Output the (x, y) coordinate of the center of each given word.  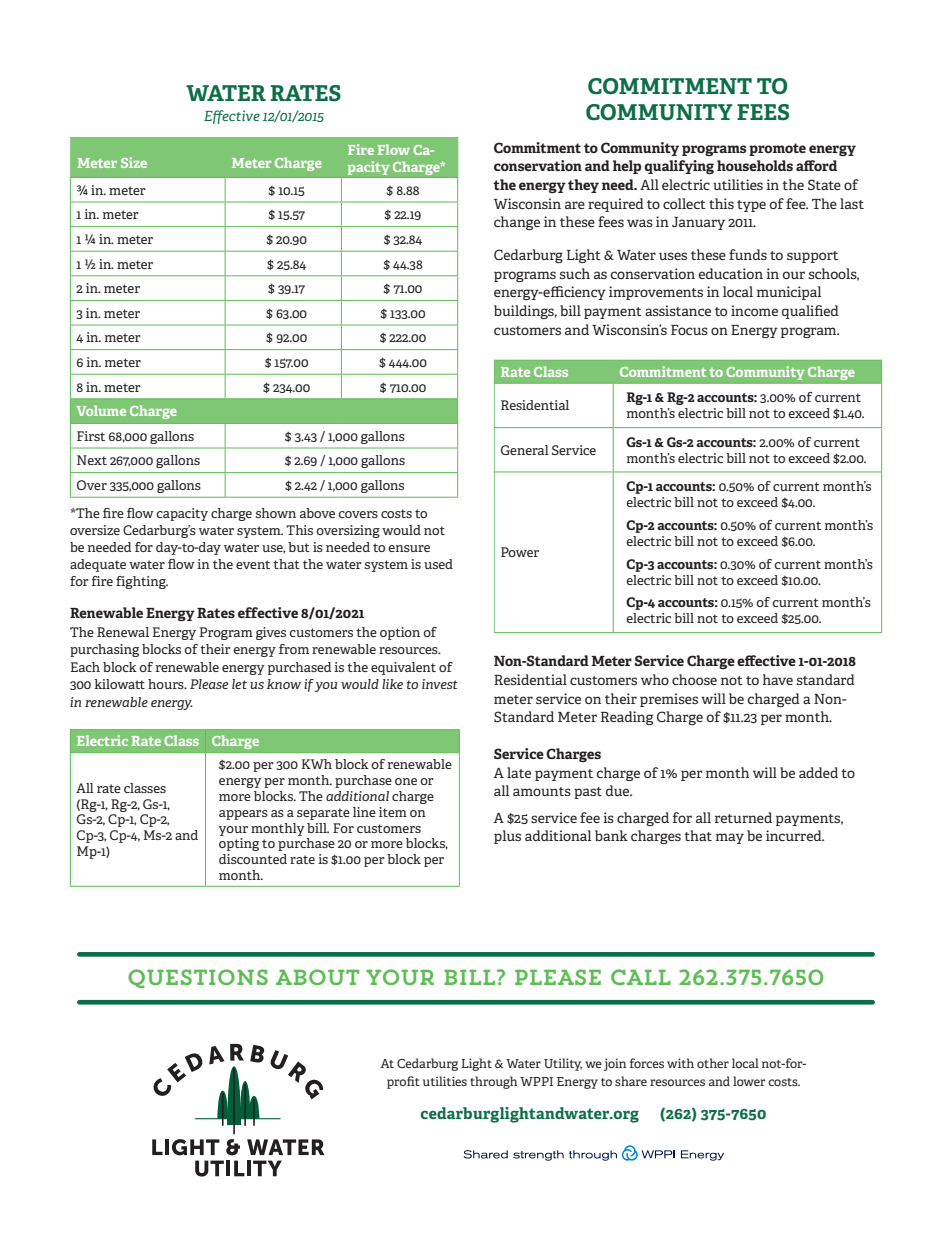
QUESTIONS (198, 978)
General (525, 450)
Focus (689, 330)
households (755, 165)
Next (92, 460)
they (583, 186)
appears (243, 815)
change (517, 223)
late (519, 772)
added (818, 772)
